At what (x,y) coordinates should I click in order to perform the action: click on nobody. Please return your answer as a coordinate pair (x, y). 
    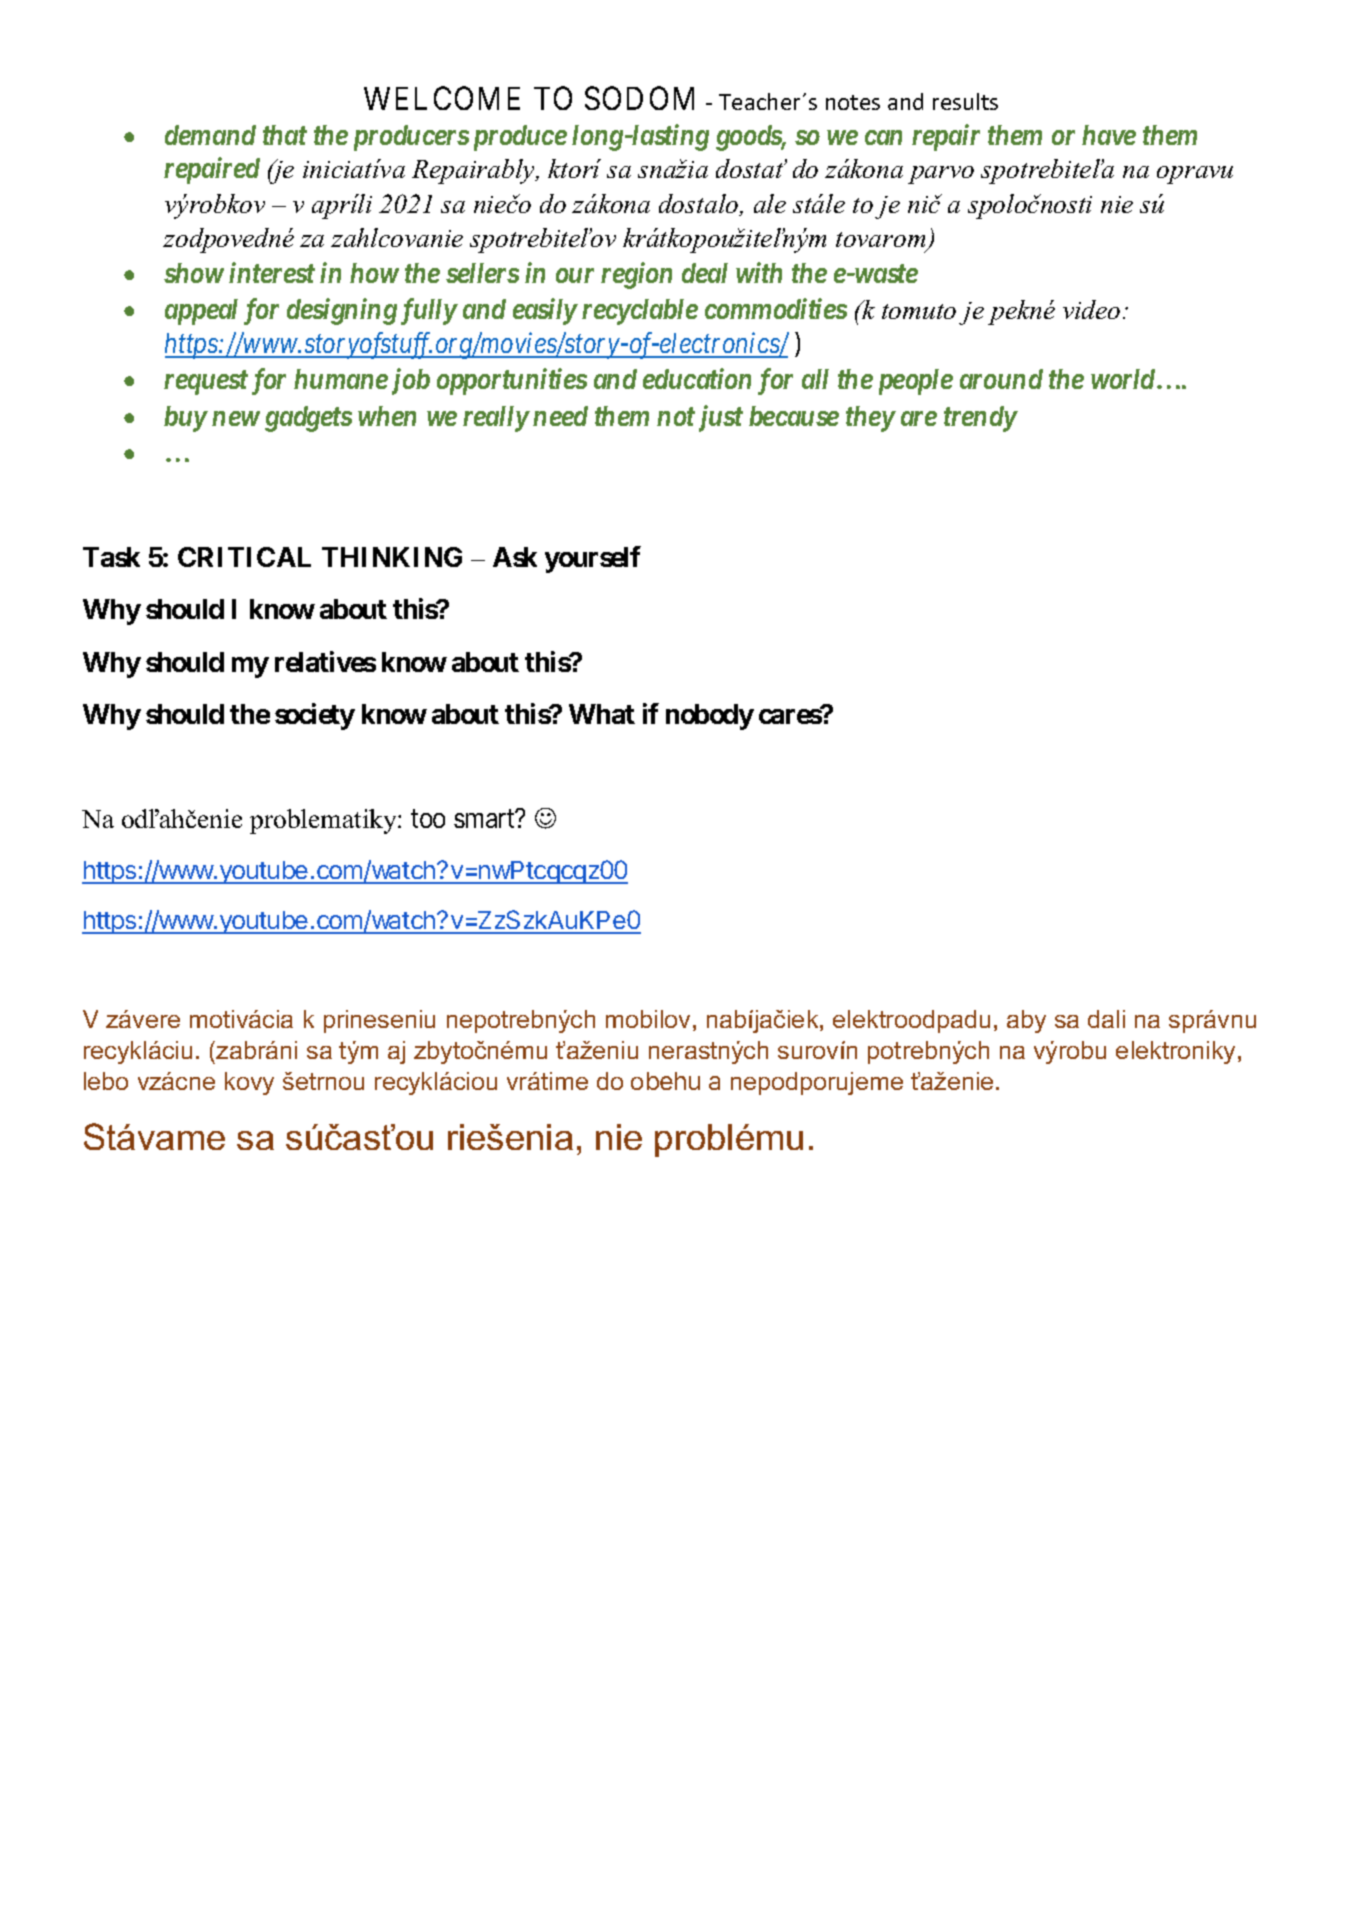
    Looking at the image, I should click on (710, 717).
